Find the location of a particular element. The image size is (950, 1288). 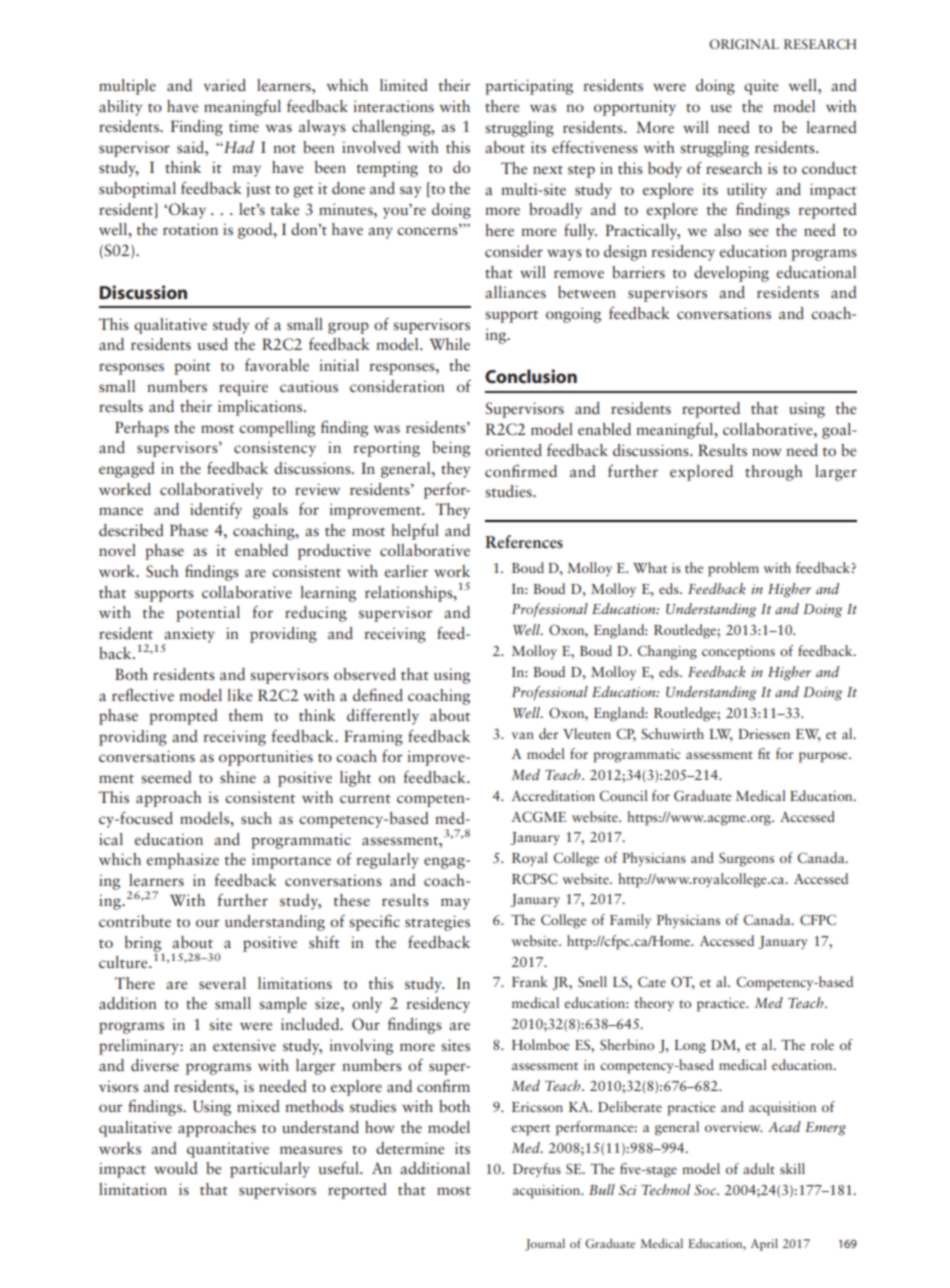

participating is located at coordinates (529, 87).
